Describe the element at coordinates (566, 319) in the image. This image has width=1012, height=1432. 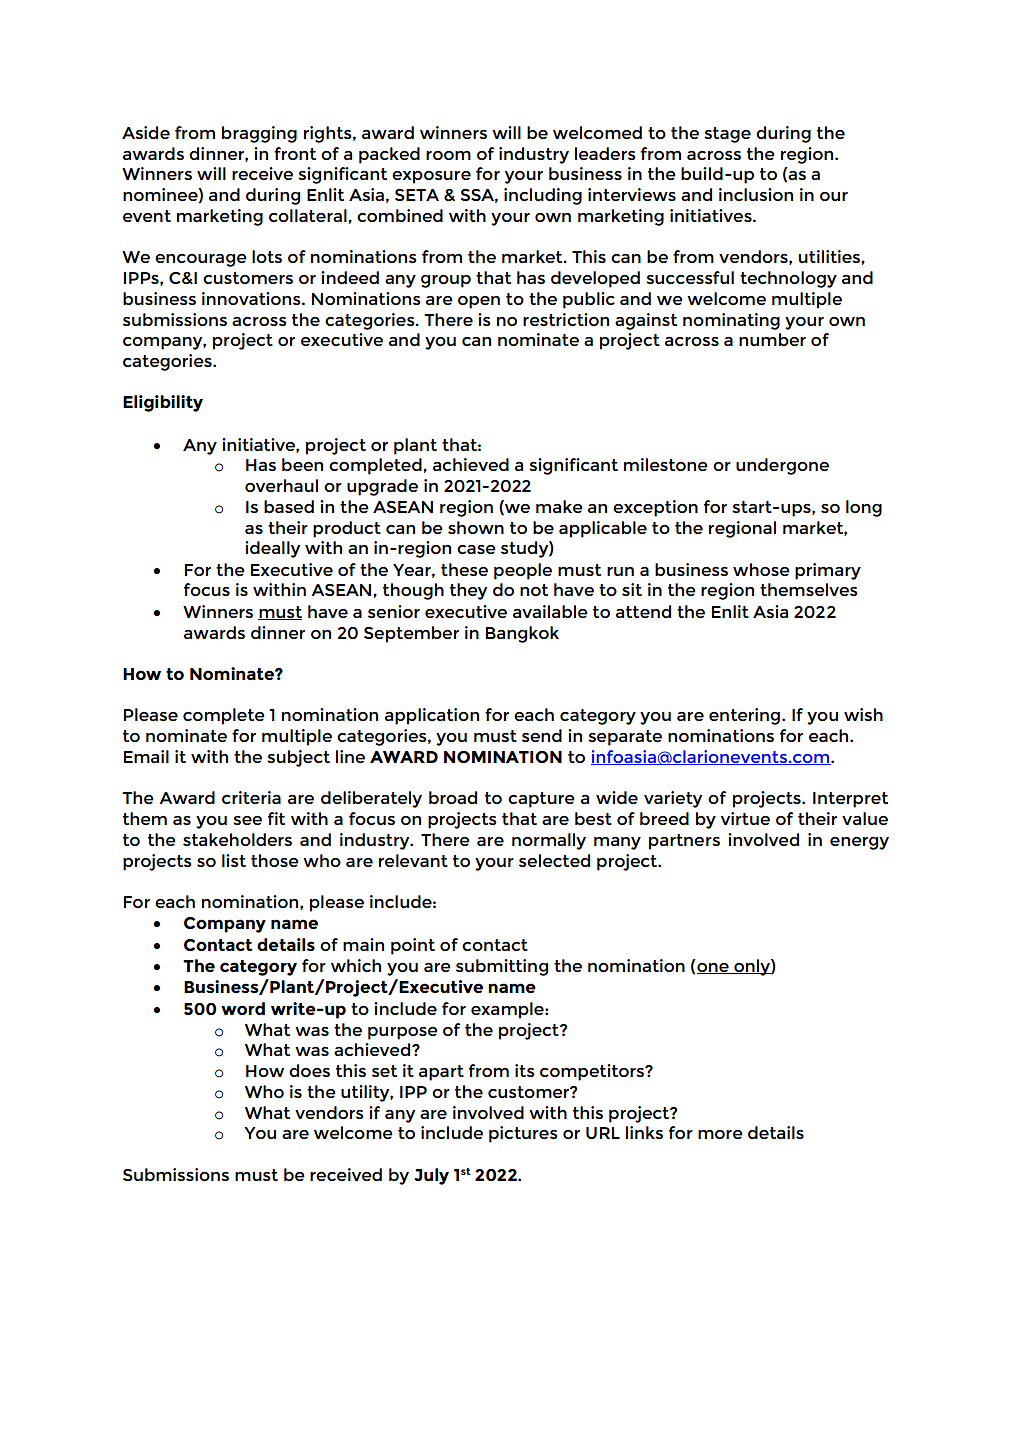
I see `restriction` at that location.
